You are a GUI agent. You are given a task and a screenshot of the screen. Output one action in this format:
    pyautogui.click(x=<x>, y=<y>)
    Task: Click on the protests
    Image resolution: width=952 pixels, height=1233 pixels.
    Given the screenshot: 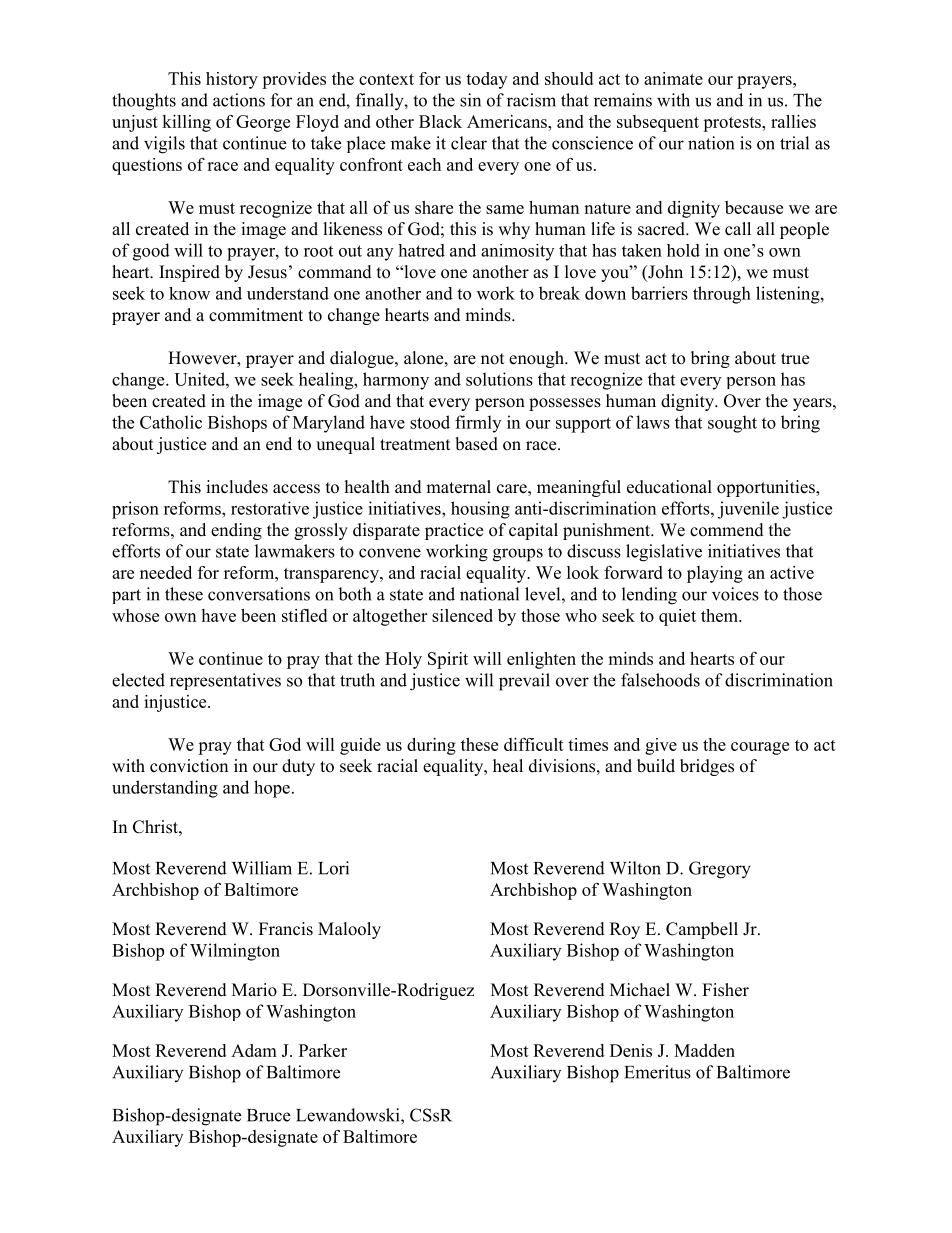 What is the action you would take?
    pyautogui.click(x=733, y=124)
